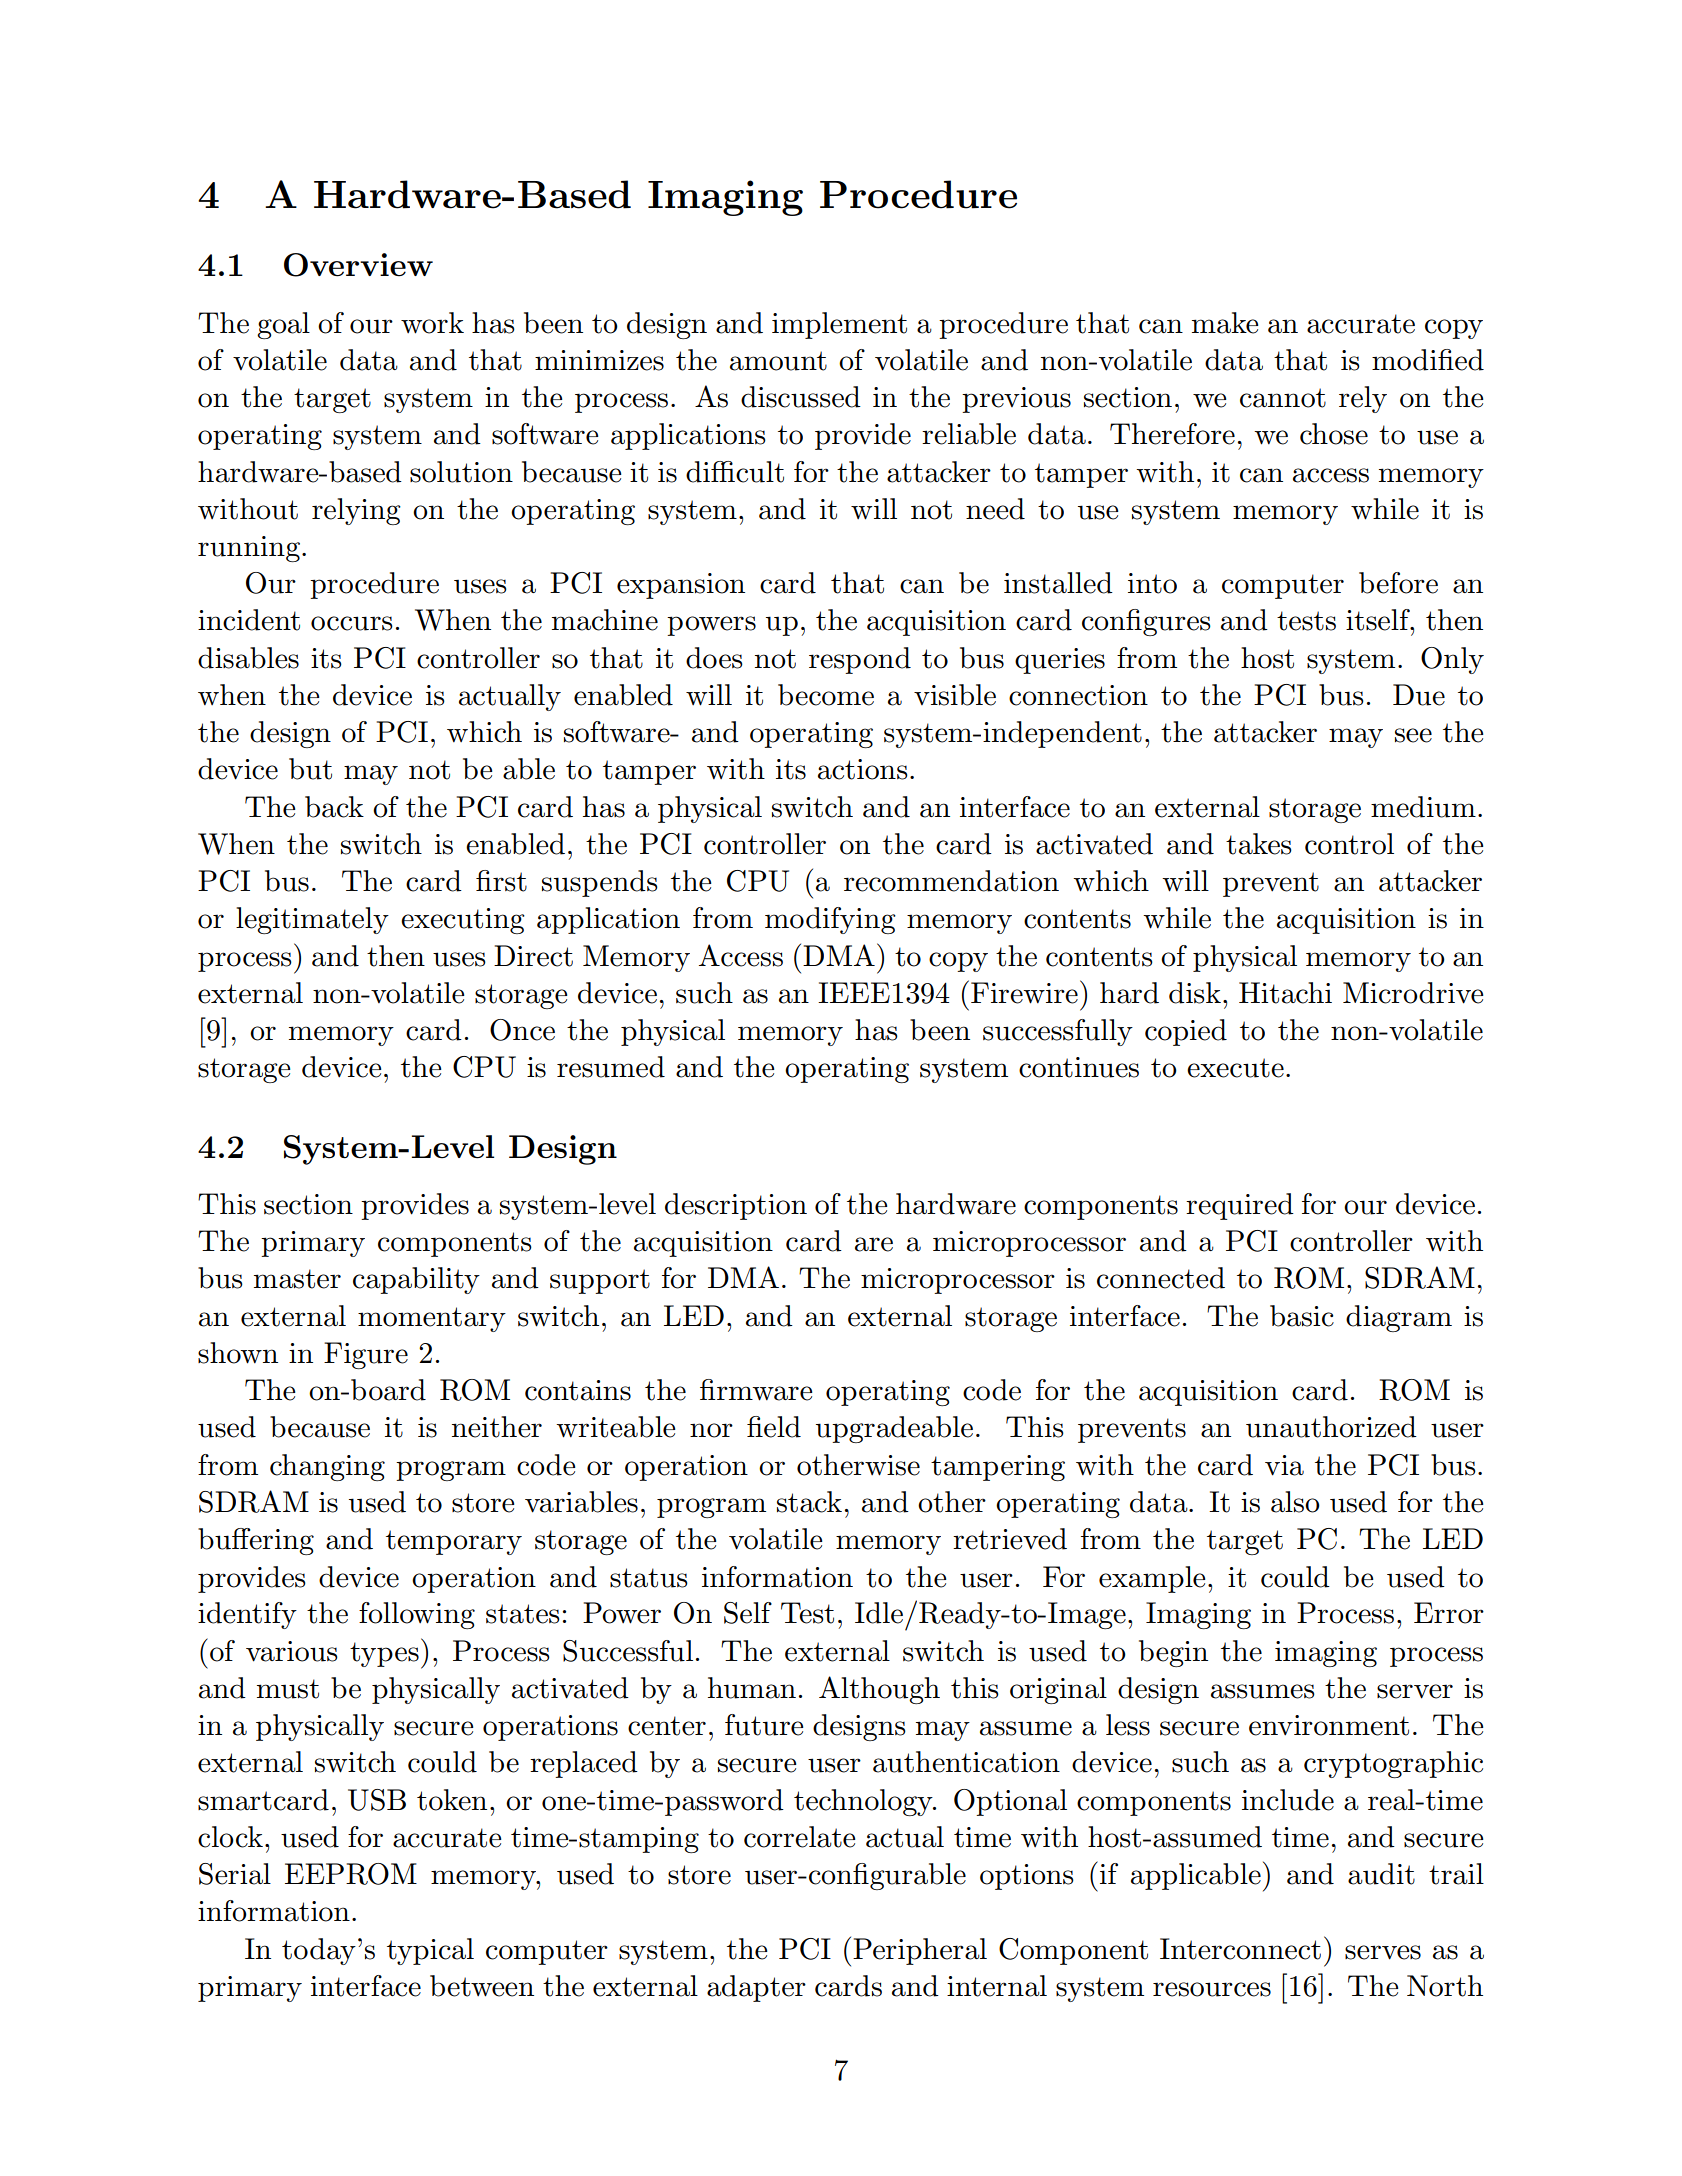 The height and width of the screenshot is (2176, 1682). What do you see at coordinates (736, 1206) in the screenshot?
I see `description` at bounding box center [736, 1206].
